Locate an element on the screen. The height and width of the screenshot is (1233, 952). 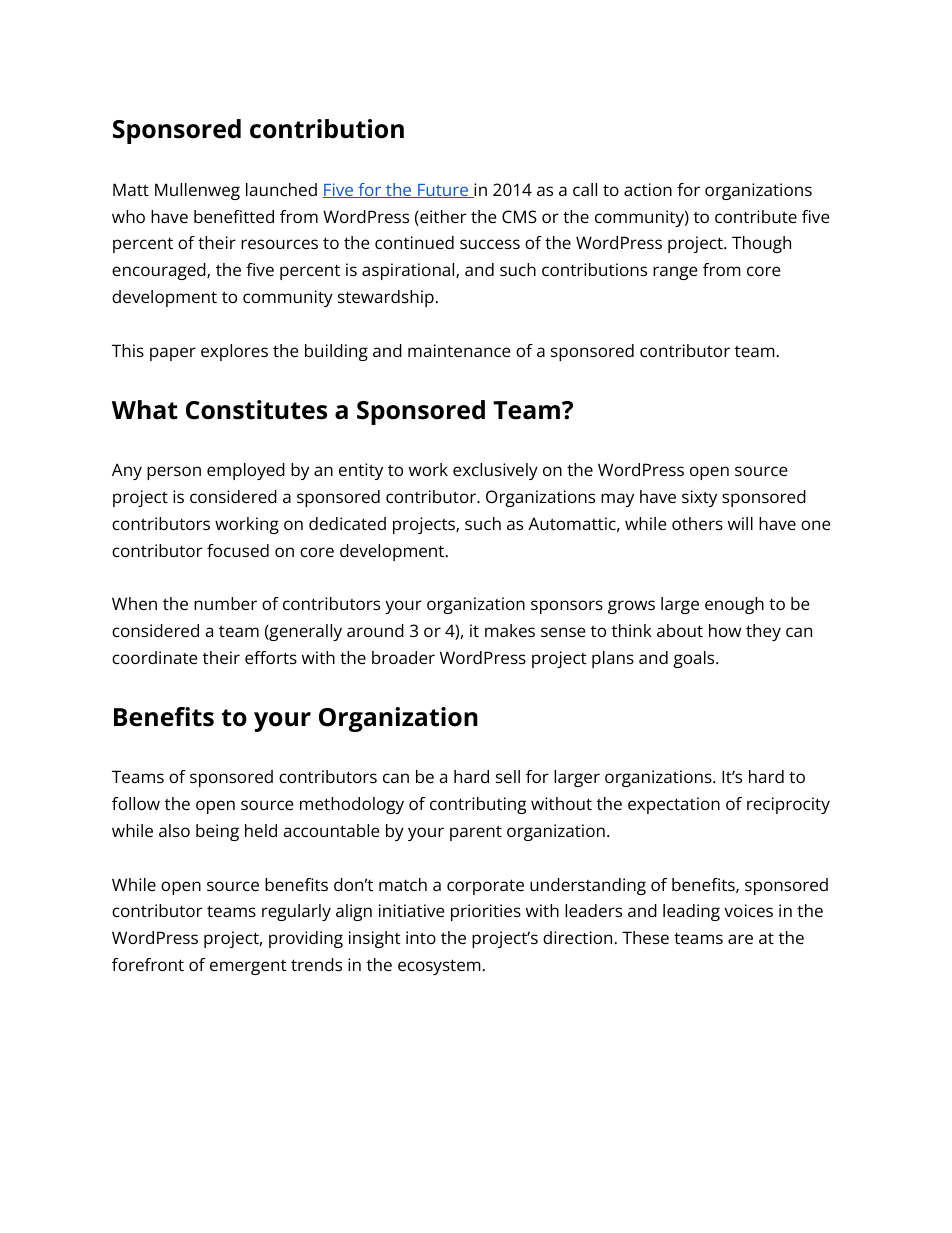
ecosystem is located at coordinates (439, 967).
